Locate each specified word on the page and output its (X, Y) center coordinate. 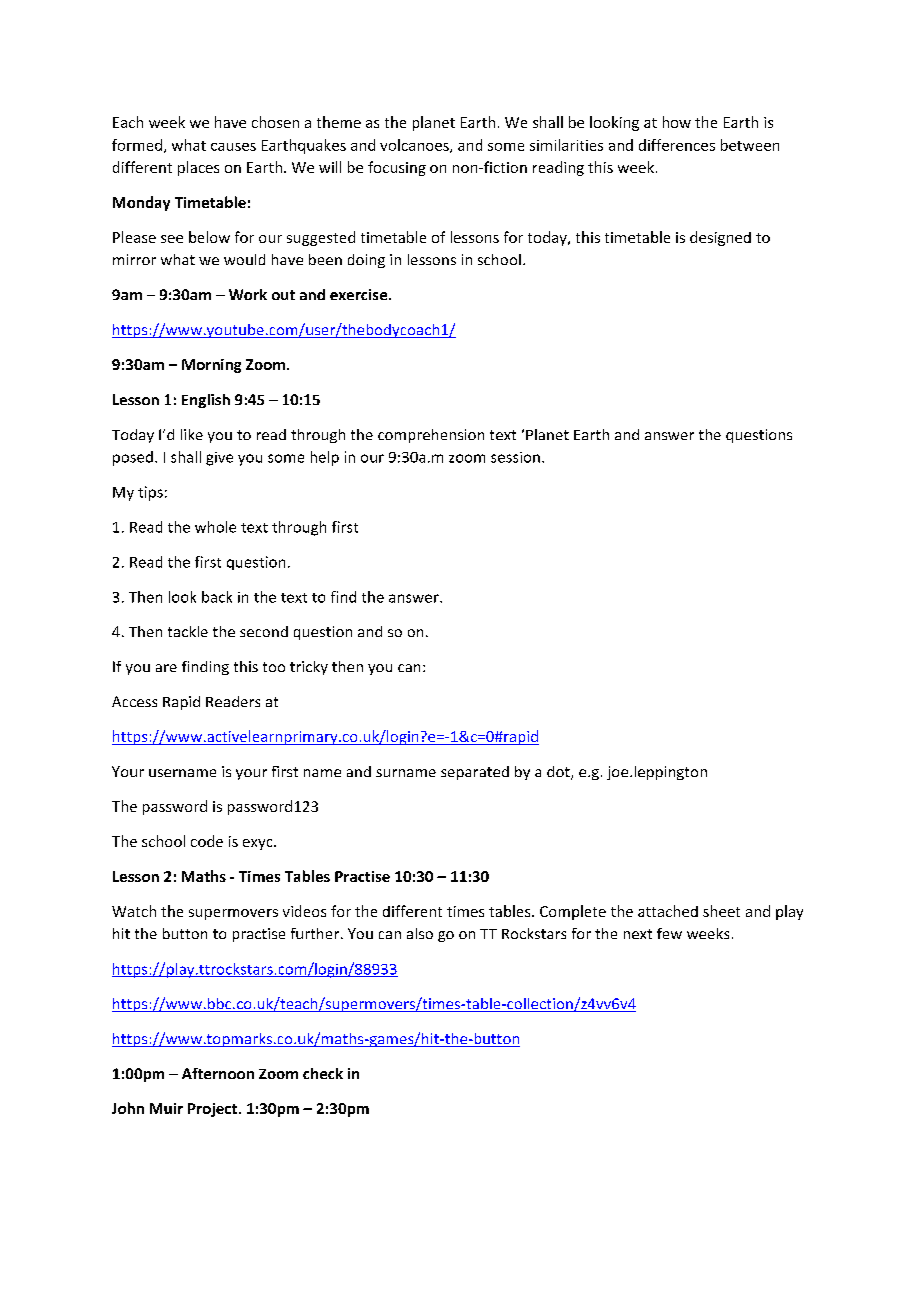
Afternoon (218, 1073)
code (207, 841)
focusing (397, 168)
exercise (360, 294)
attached (668, 911)
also (420, 933)
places (198, 168)
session (515, 457)
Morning (211, 366)
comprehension (431, 436)
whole (215, 527)
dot (559, 773)
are (166, 668)
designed (720, 238)
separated (475, 773)
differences (677, 145)
